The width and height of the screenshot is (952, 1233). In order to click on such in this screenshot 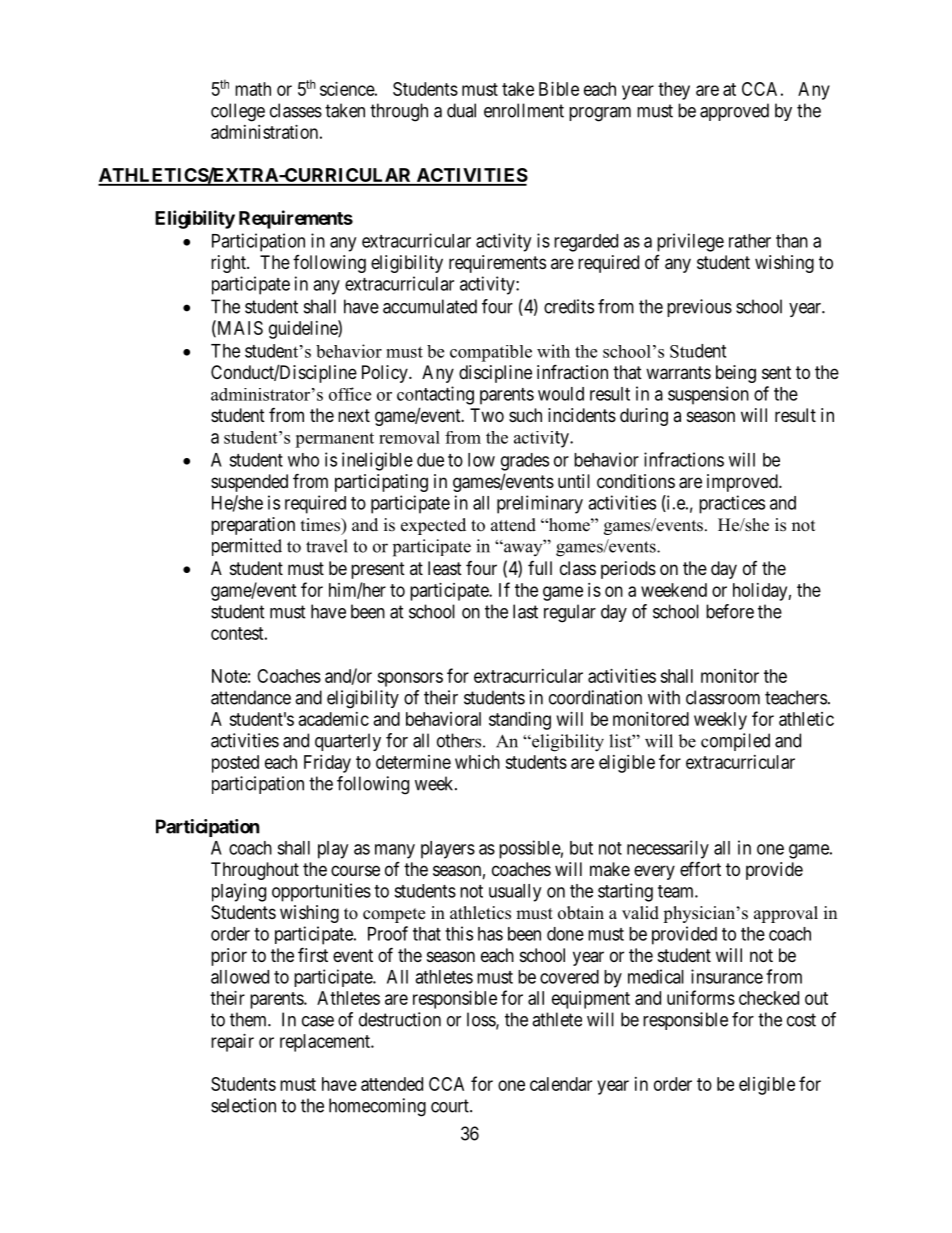, I will do `click(525, 415)`.
